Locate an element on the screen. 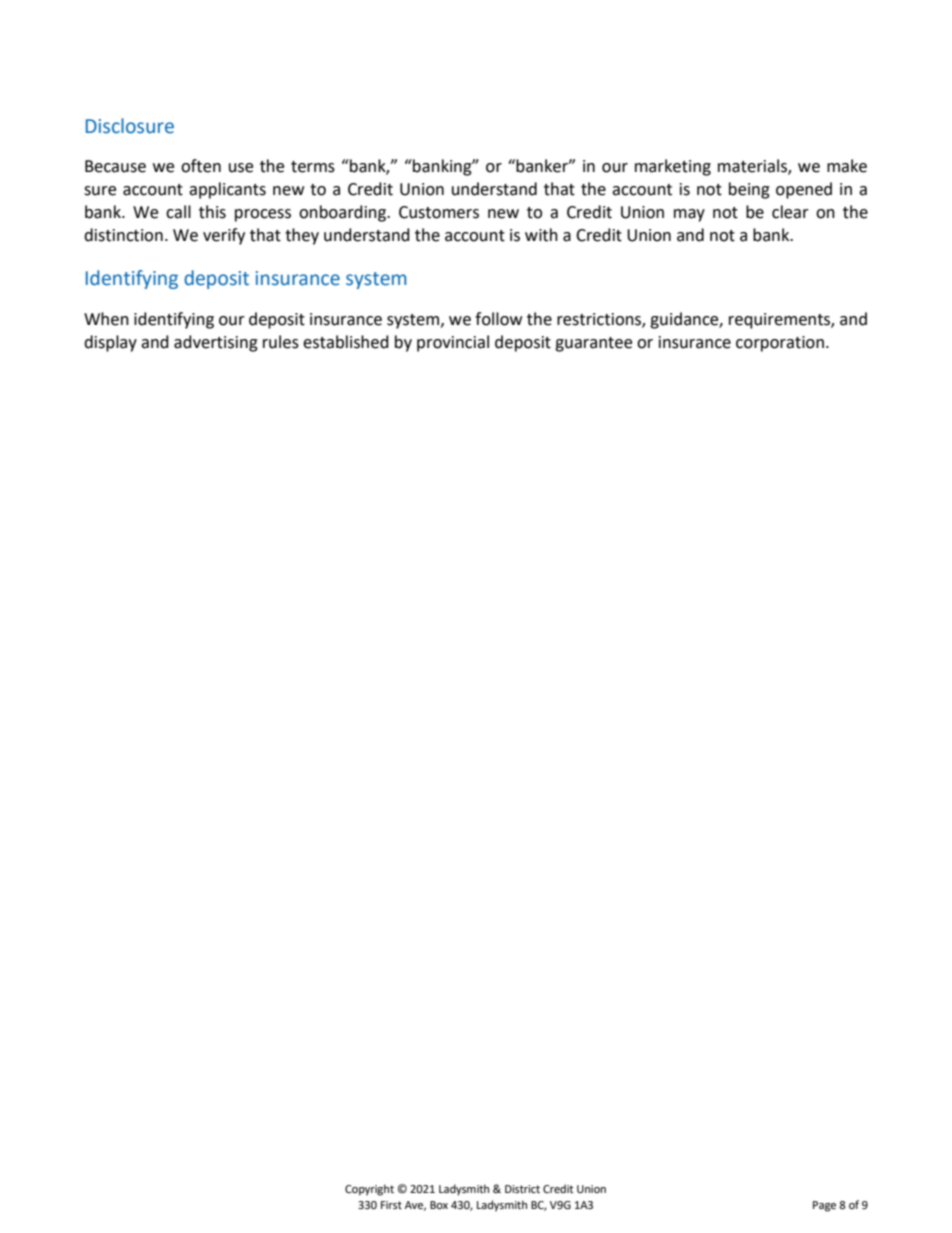 The width and height of the screenshot is (952, 1233). First is located at coordinates (391, 1205).
